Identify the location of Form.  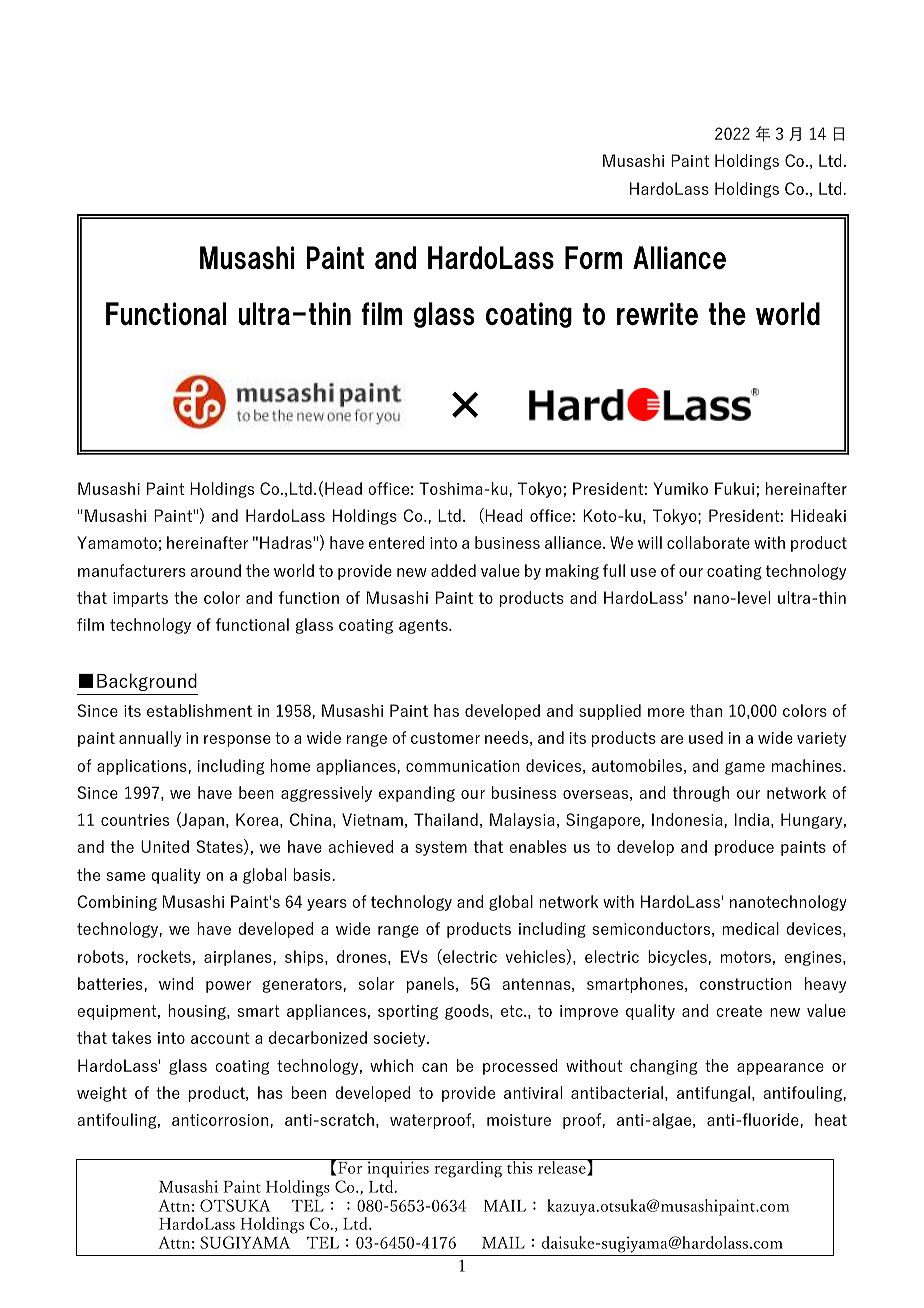
(594, 257).
